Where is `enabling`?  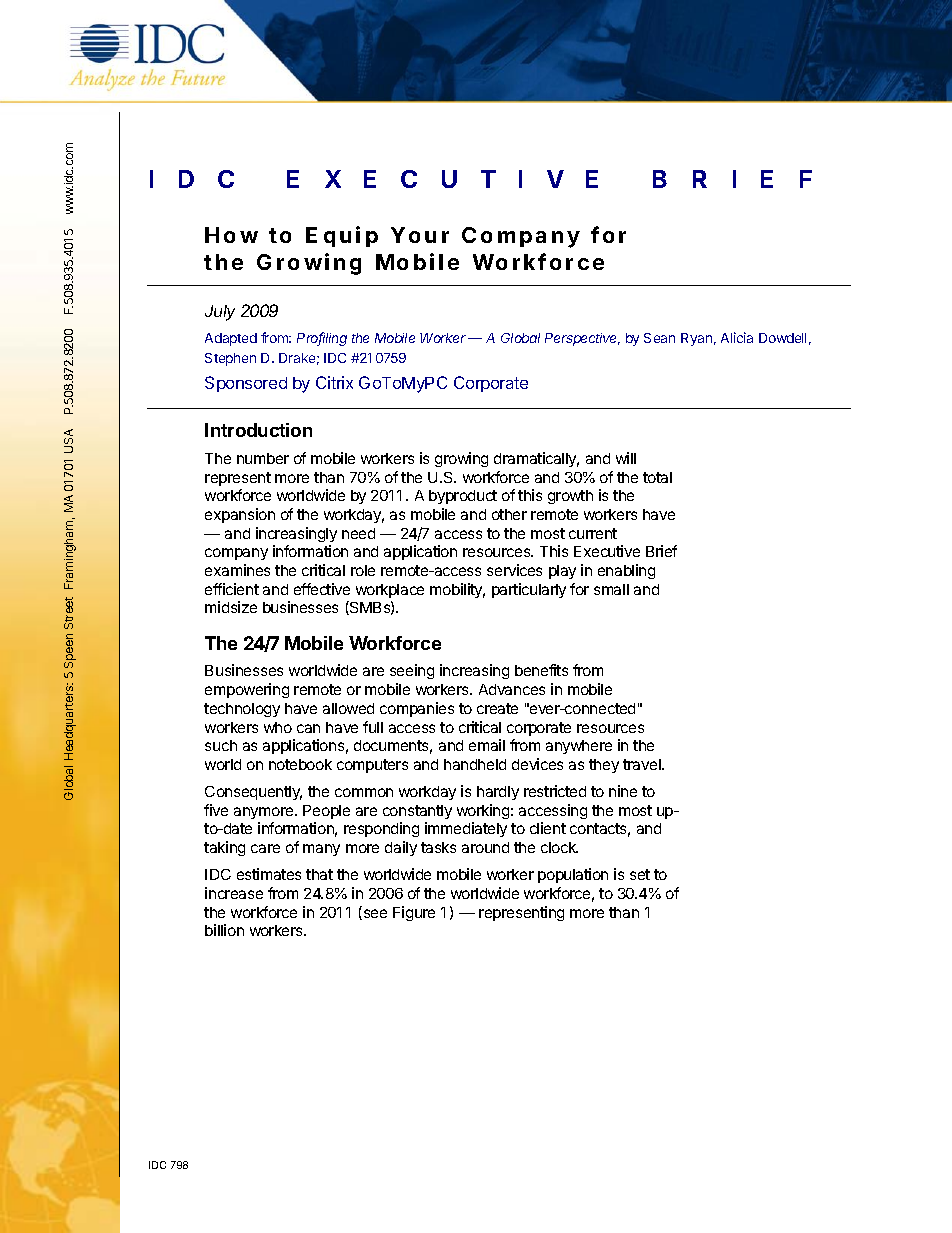 enabling is located at coordinates (626, 571).
